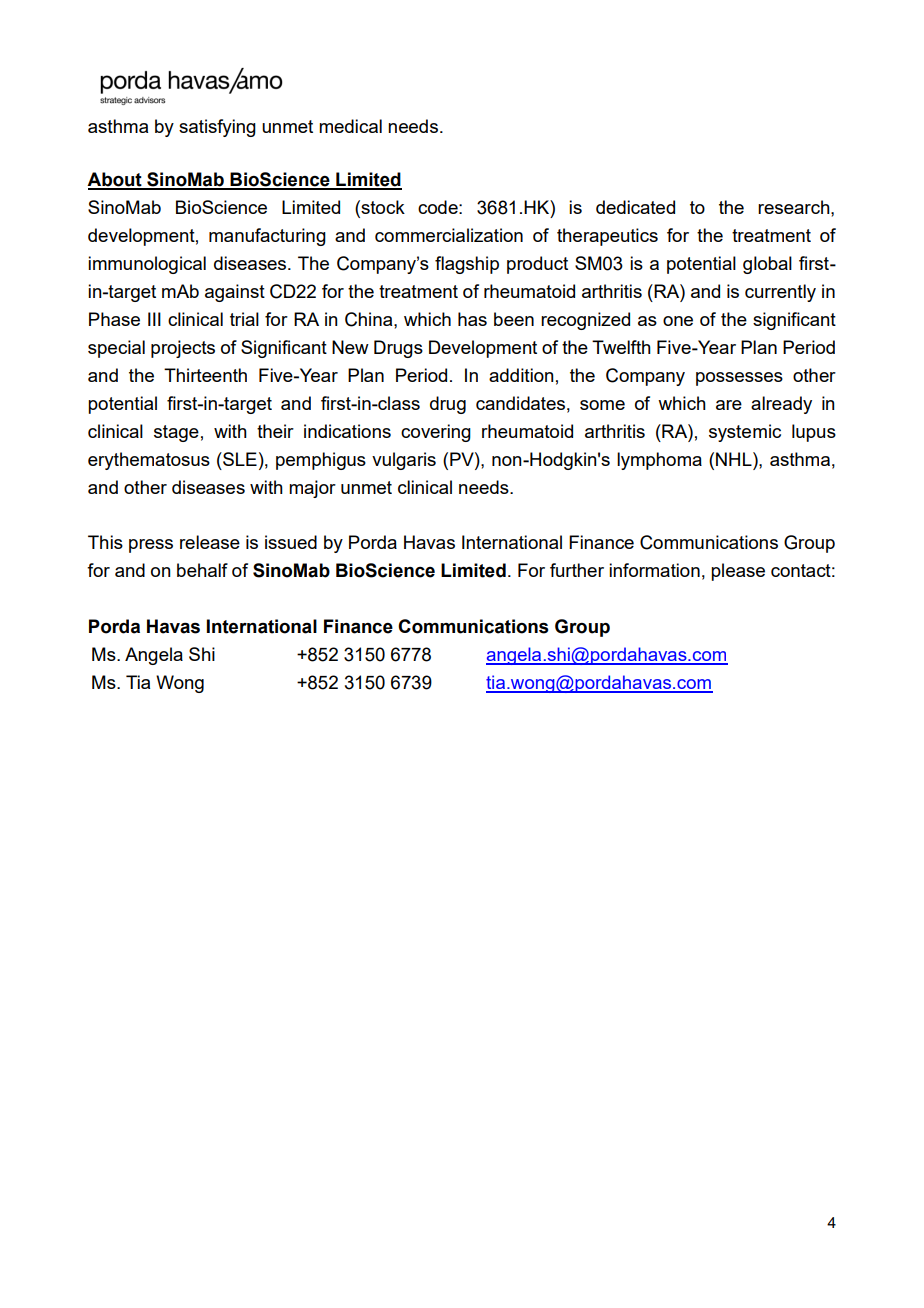 The width and height of the image is (924, 1308). Describe the element at coordinates (635, 207) in the image. I see `dedicated` at that location.
